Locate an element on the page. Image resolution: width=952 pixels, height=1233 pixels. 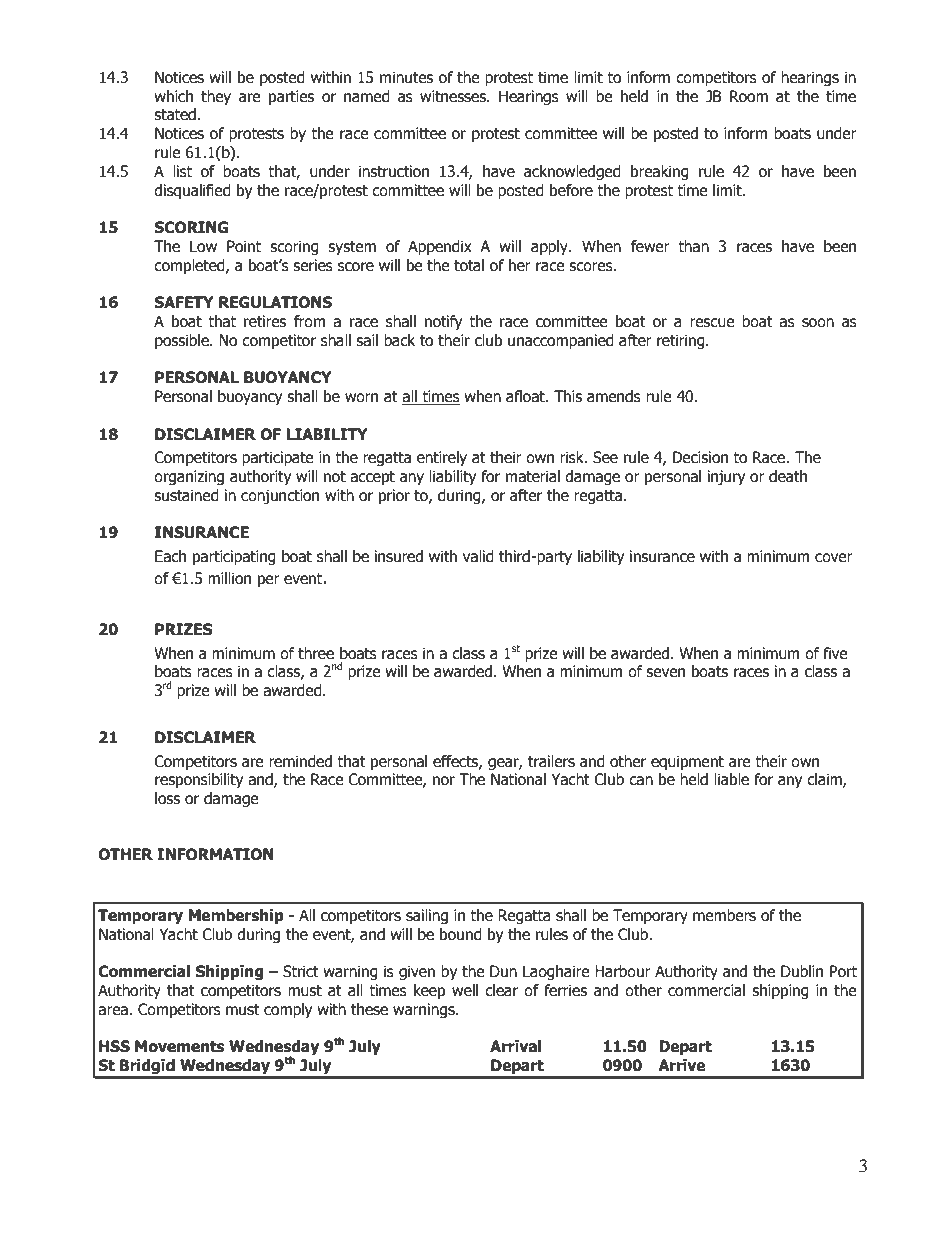
Movements is located at coordinates (179, 1046).
